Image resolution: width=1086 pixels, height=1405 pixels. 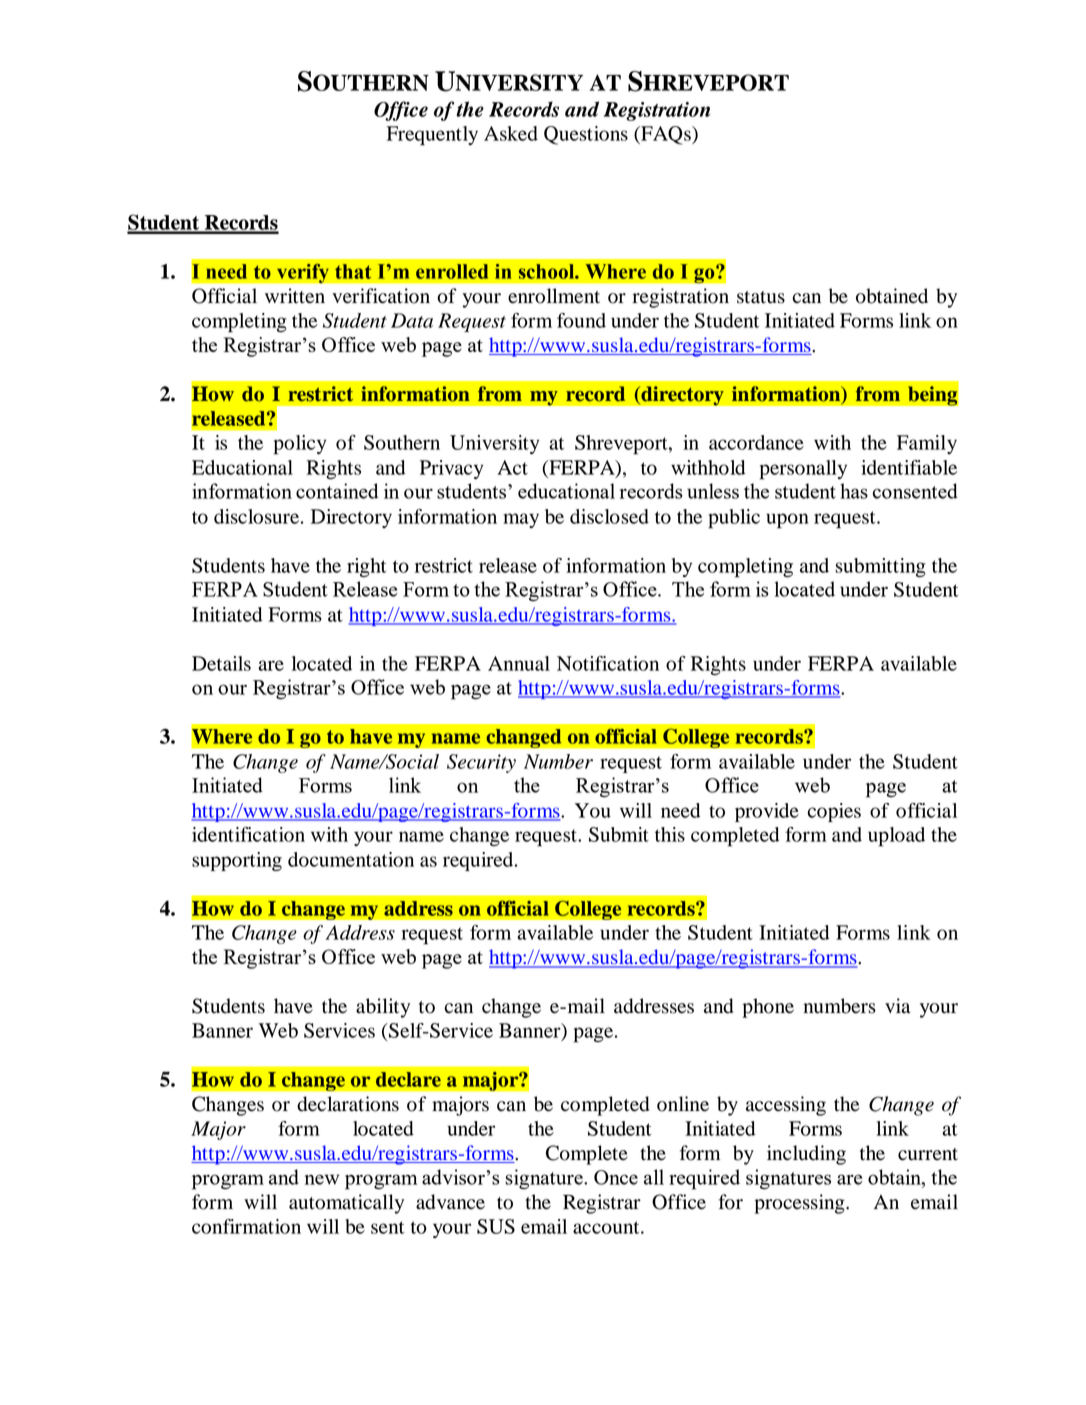 What do you see at coordinates (616, 1177) in the screenshot?
I see `Once` at bounding box center [616, 1177].
